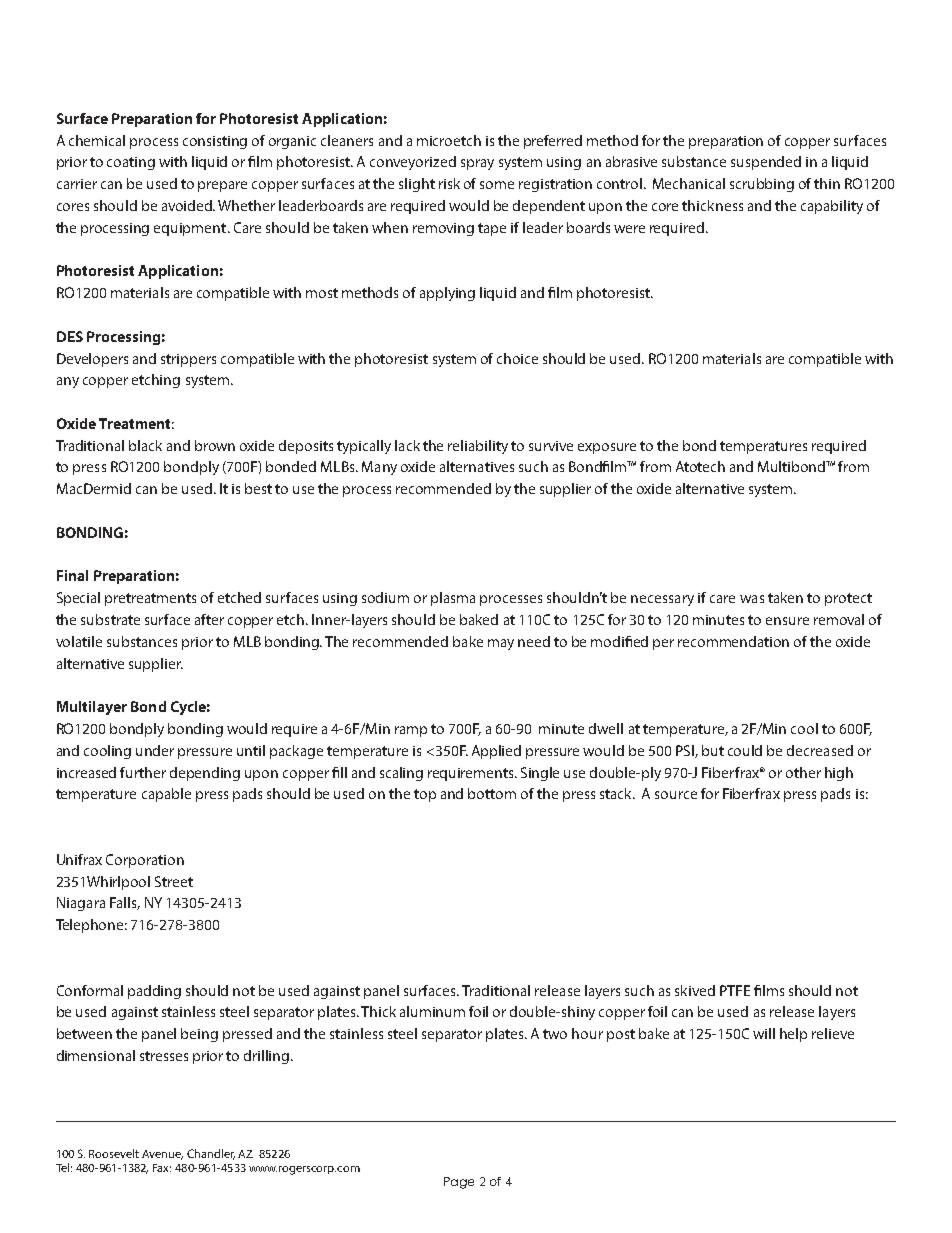 The width and height of the page is (952, 1233). Describe the element at coordinates (209, 619) in the page. I see `after` at that location.
